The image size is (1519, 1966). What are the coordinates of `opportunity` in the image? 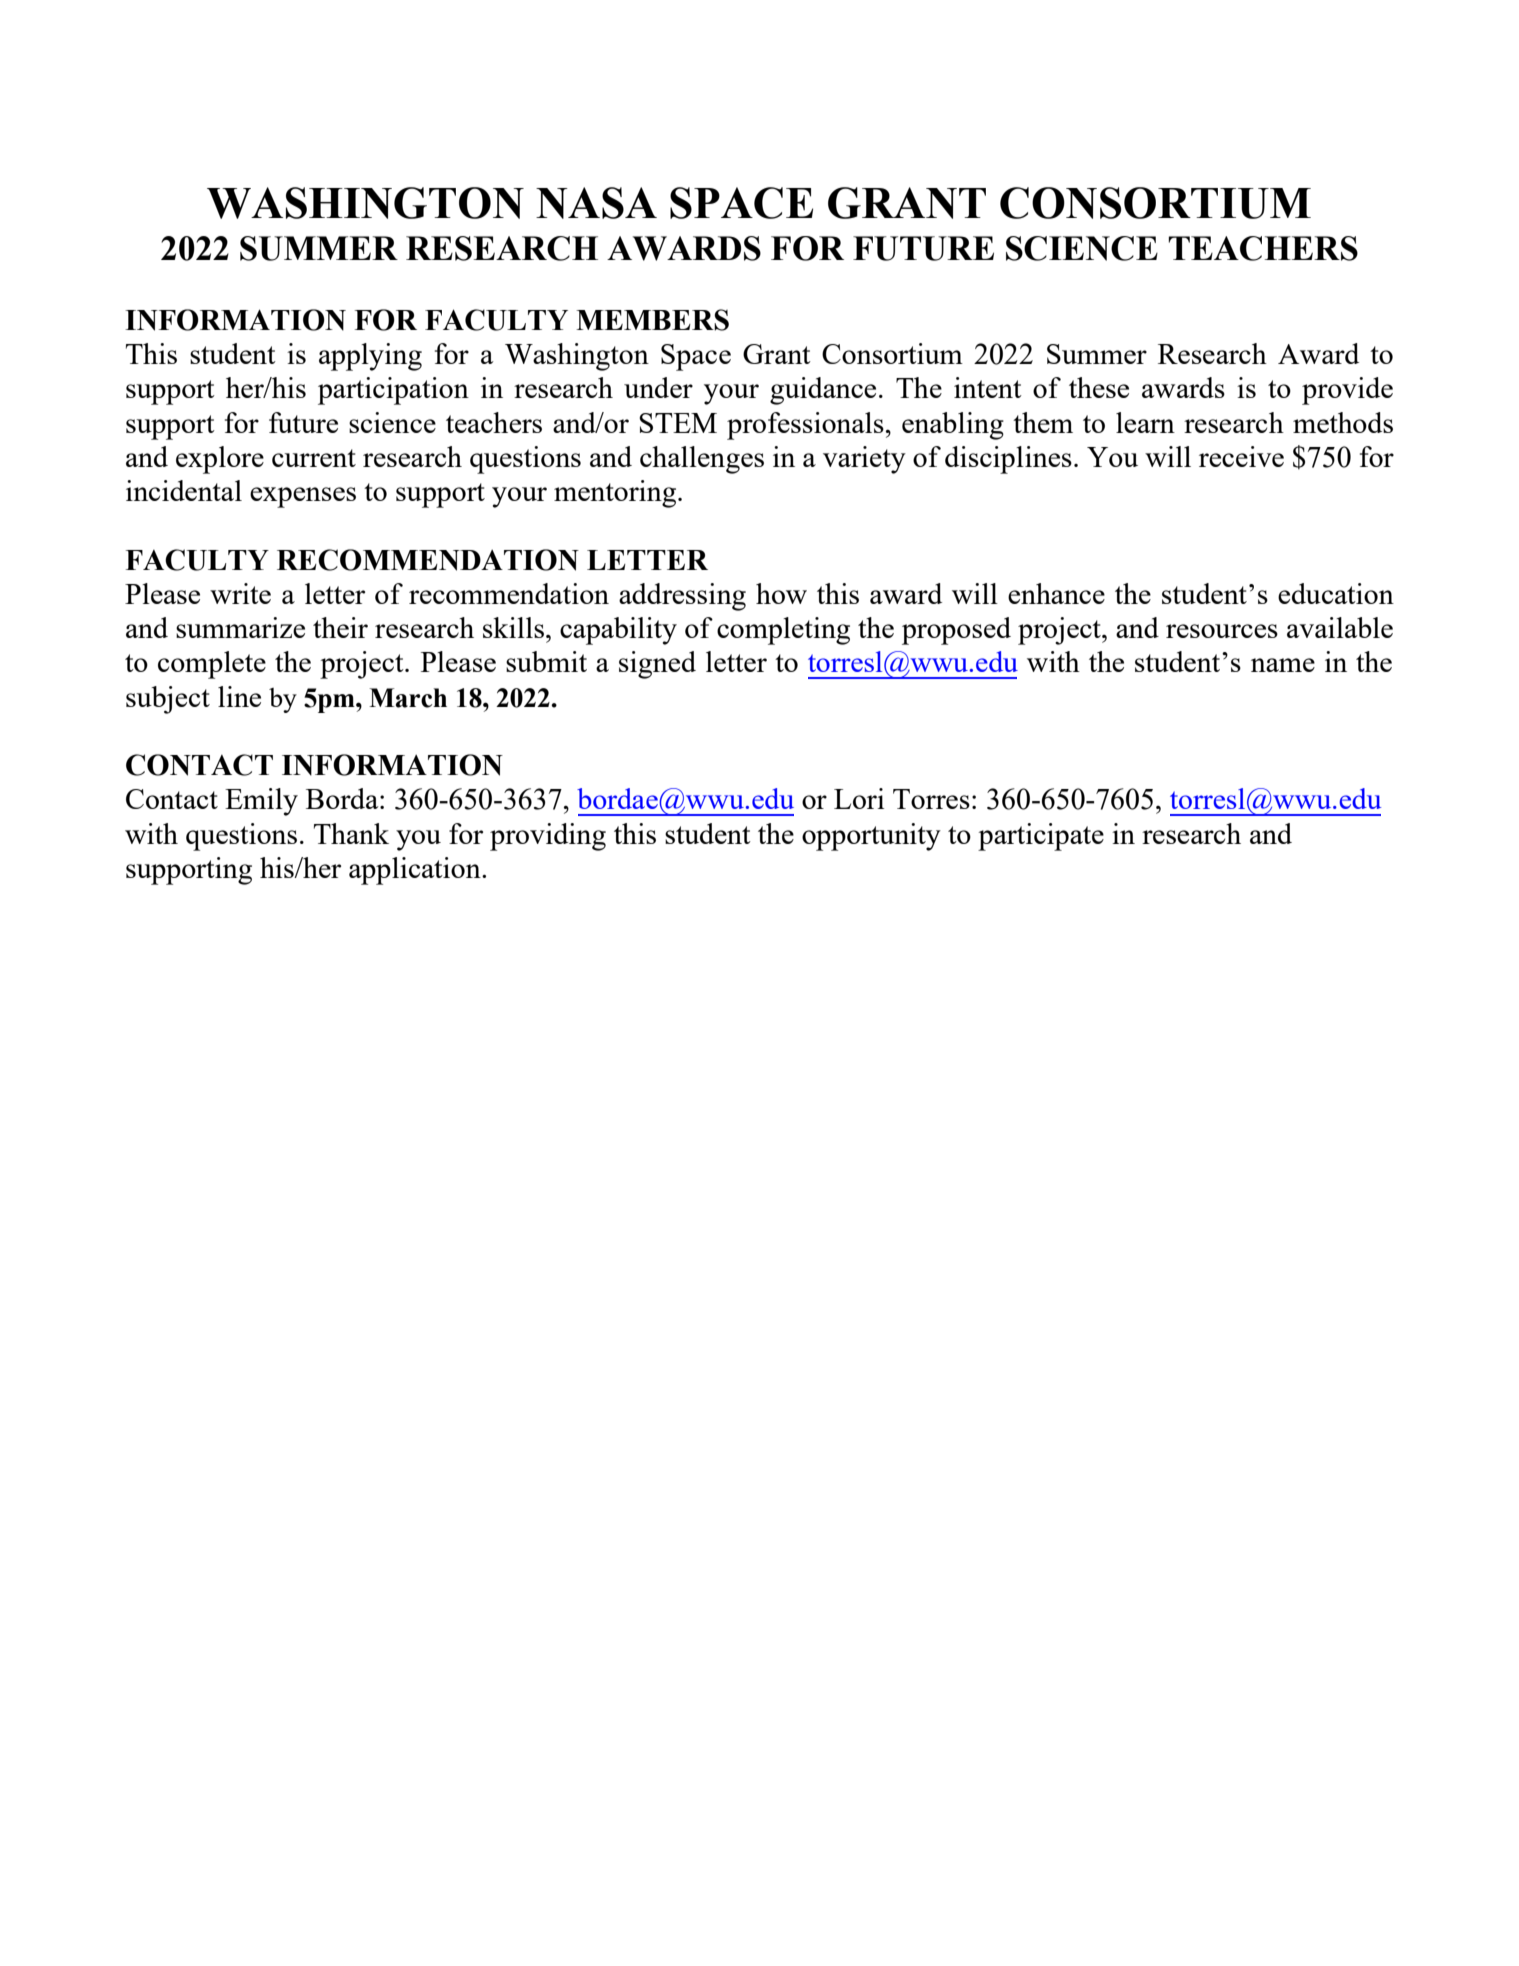 It's located at (871, 837).
